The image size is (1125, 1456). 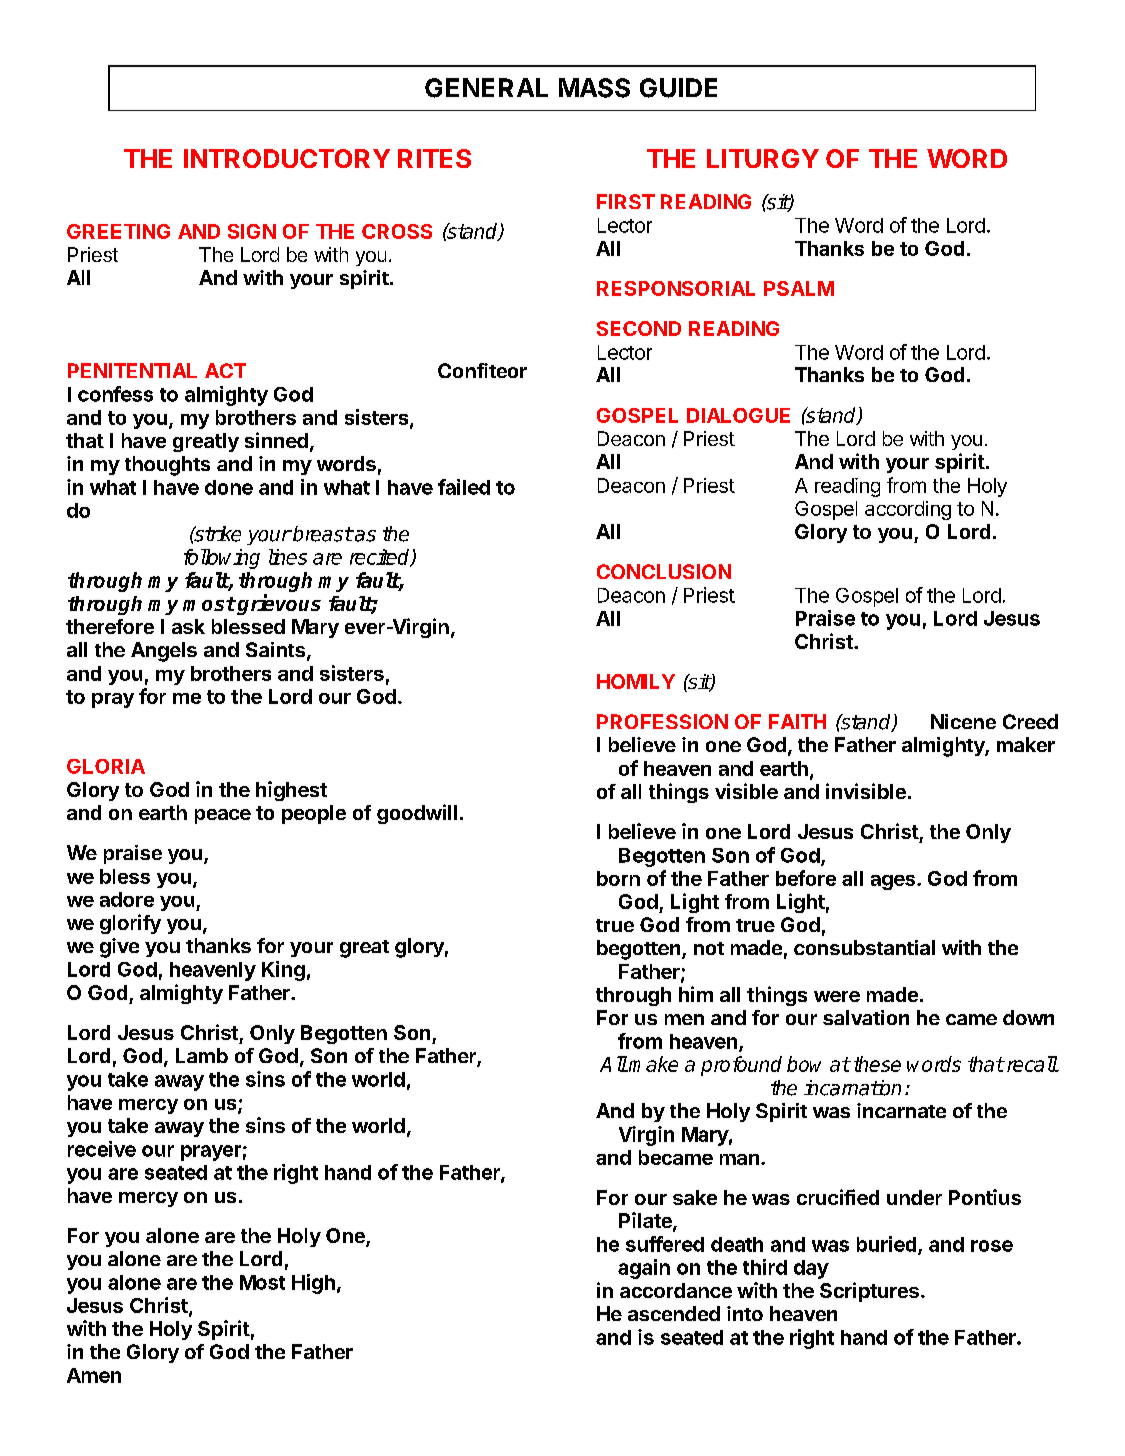 I want to click on Lamb, so click(x=202, y=1055).
